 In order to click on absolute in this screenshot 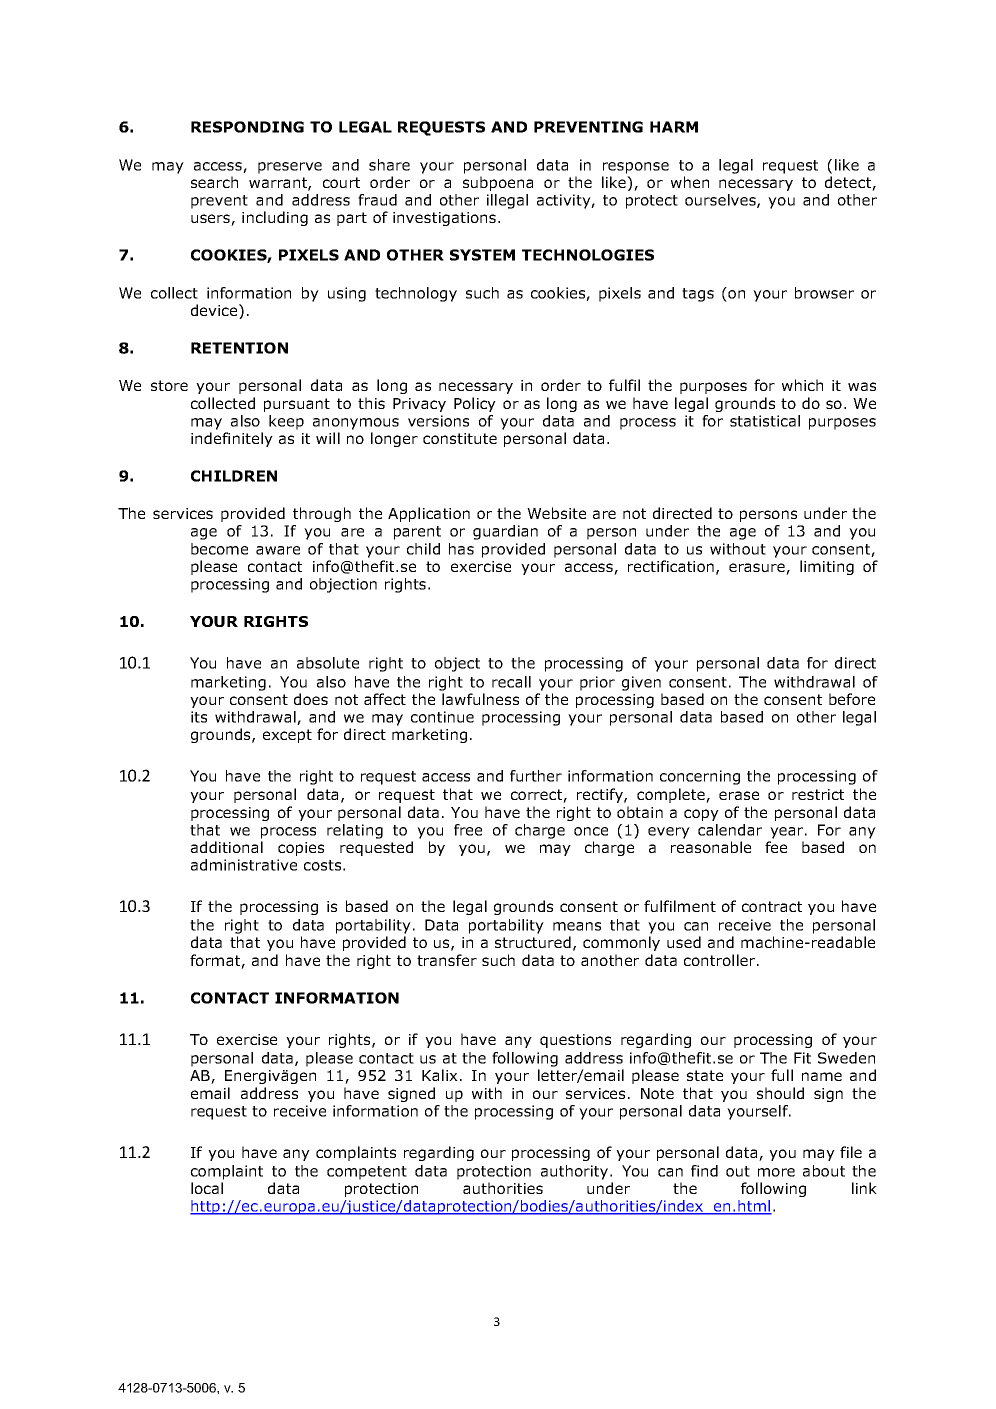, I will do `click(328, 663)`.
